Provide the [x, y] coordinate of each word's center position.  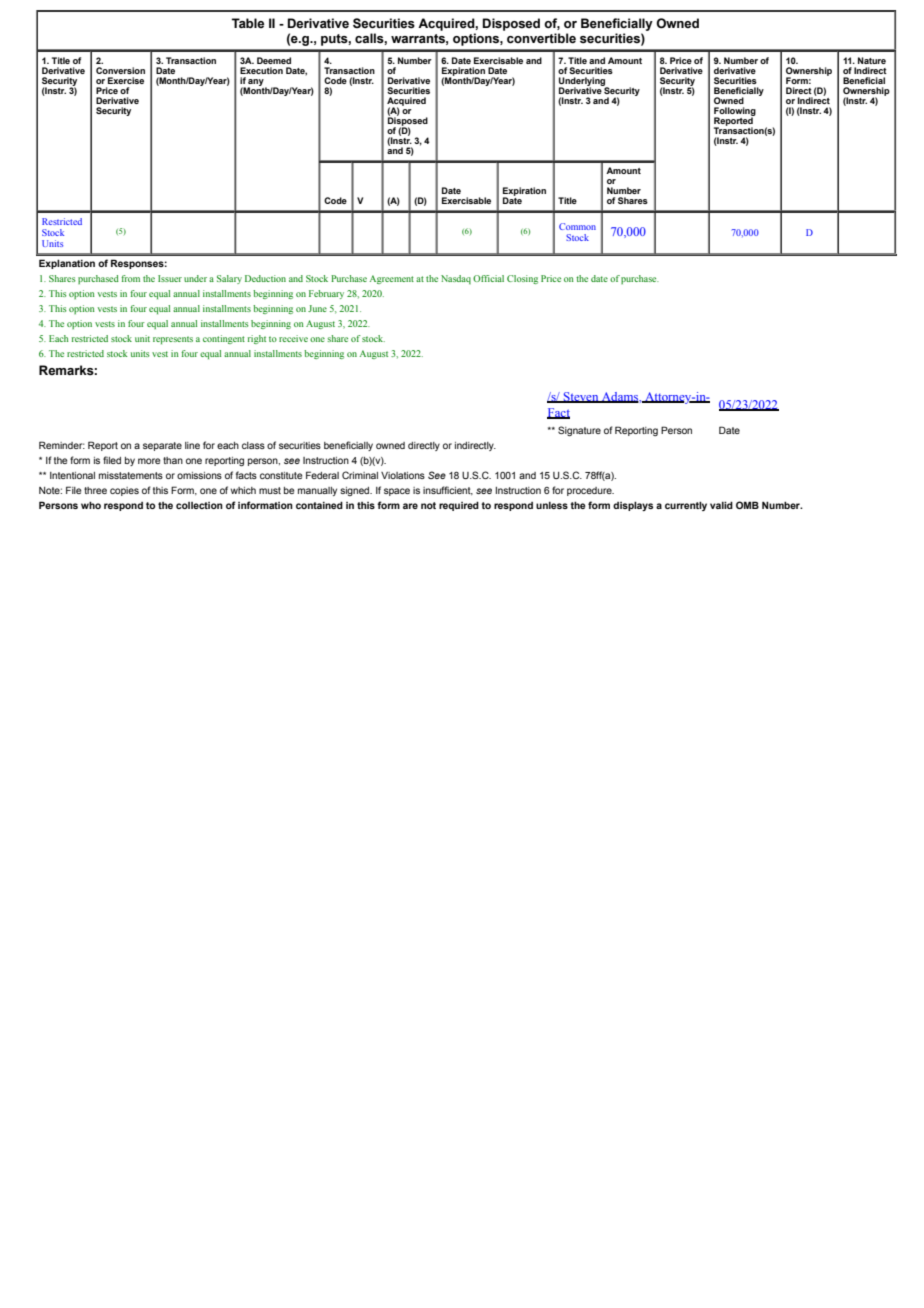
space [397, 492]
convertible [541, 38]
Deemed [274, 60]
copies [124, 491]
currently [686, 506]
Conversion [120, 70]
